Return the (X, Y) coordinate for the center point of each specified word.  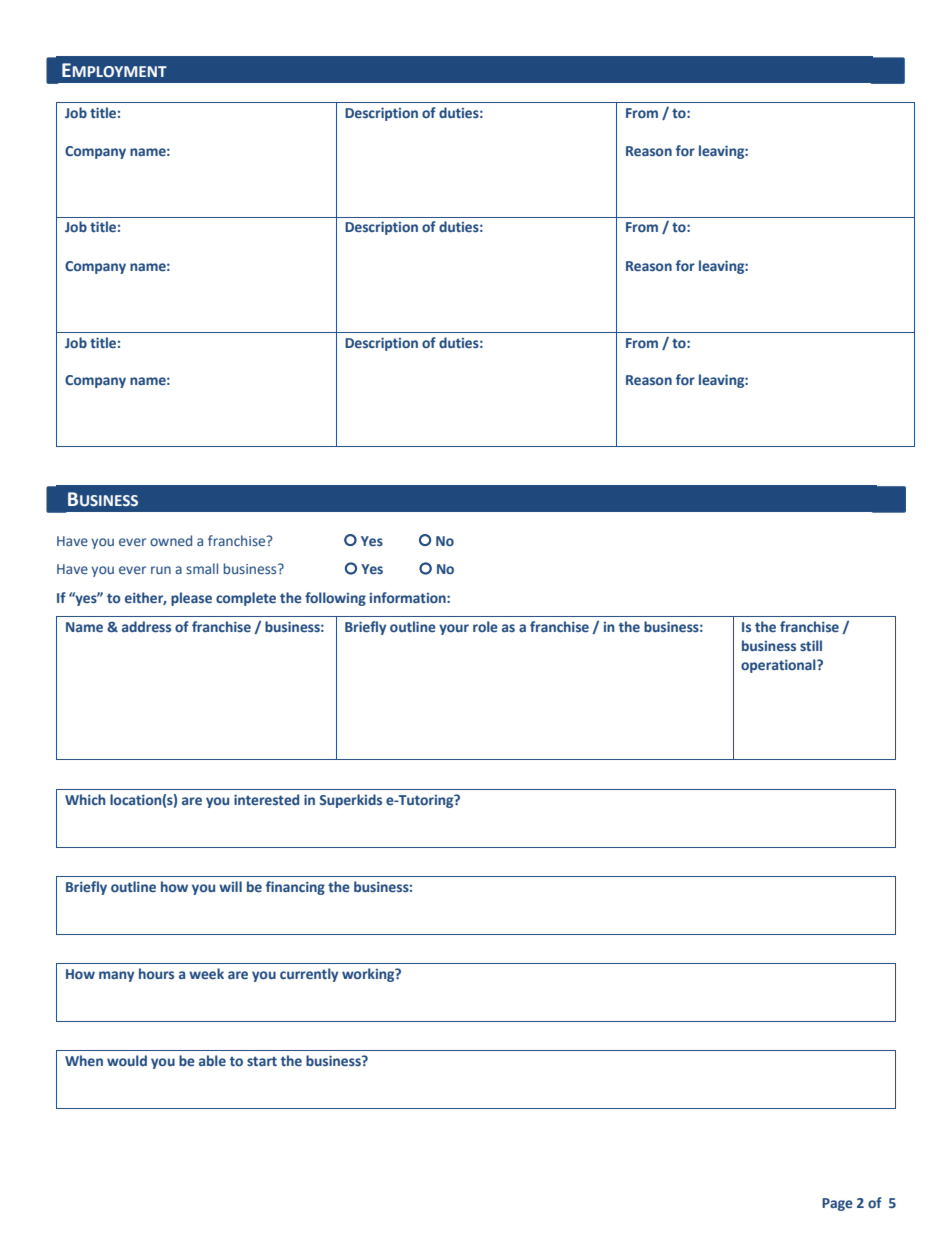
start (262, 1061)
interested (266, 799)
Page (837, 1204)
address (146, 626)
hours (156, 973)
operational (779, 666)
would (127, 1060)
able (212, 1060)
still (811, 645)
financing (295, 888)
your (454, 629)
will (230, 886)
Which (85, 799)
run (161, 570)
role (485, 626)
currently (309, 975)
